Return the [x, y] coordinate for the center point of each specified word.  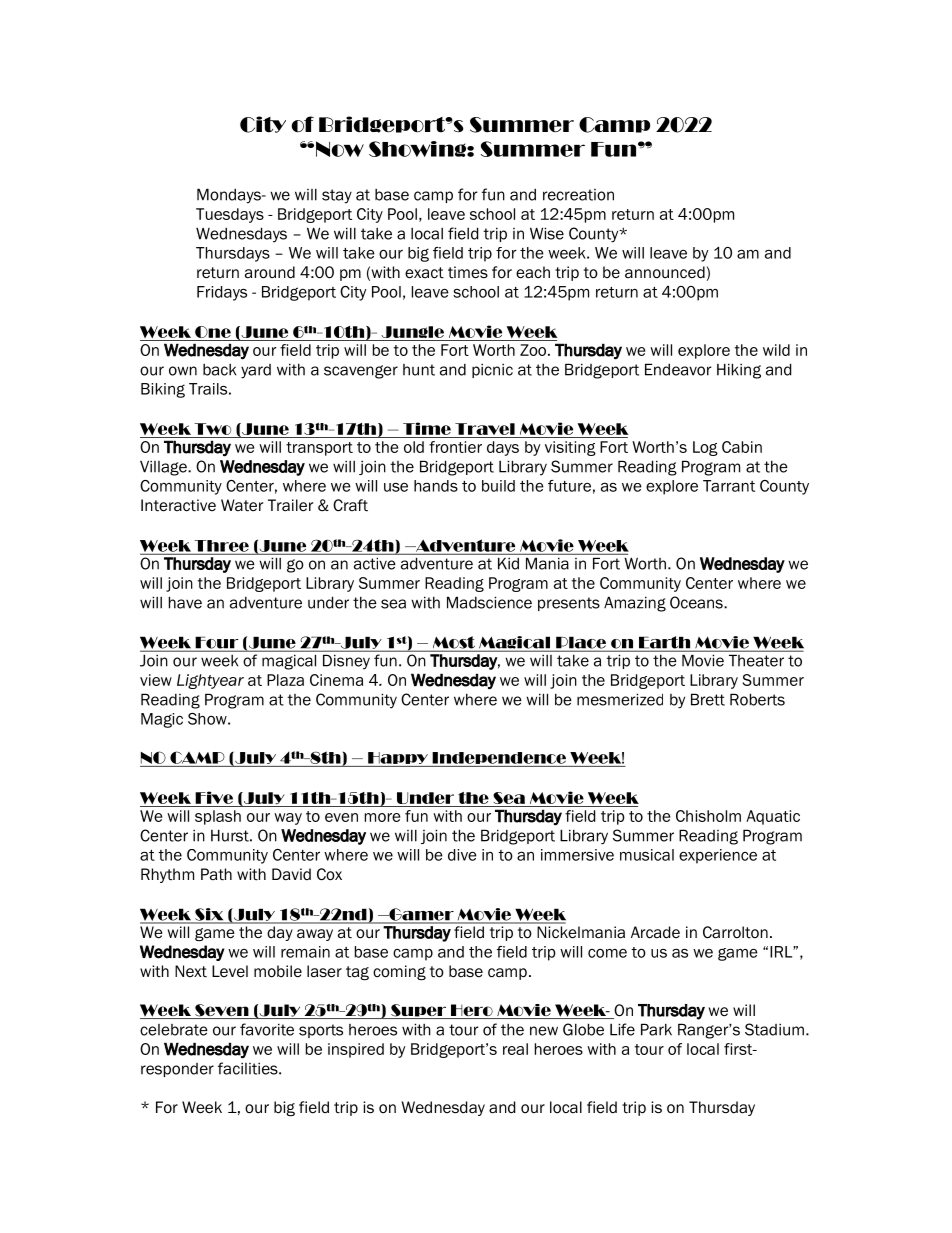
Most [453, 643]
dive [462, 855]
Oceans [697, 602]
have [185, 602]
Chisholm [708, 816]
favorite [267, 1029]
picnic [492, 371]
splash [218, 817]
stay [337, 196]
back [219, 370]
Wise [547, 233]
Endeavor [678, 369]
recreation [578, 195]
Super [419, 1011]
